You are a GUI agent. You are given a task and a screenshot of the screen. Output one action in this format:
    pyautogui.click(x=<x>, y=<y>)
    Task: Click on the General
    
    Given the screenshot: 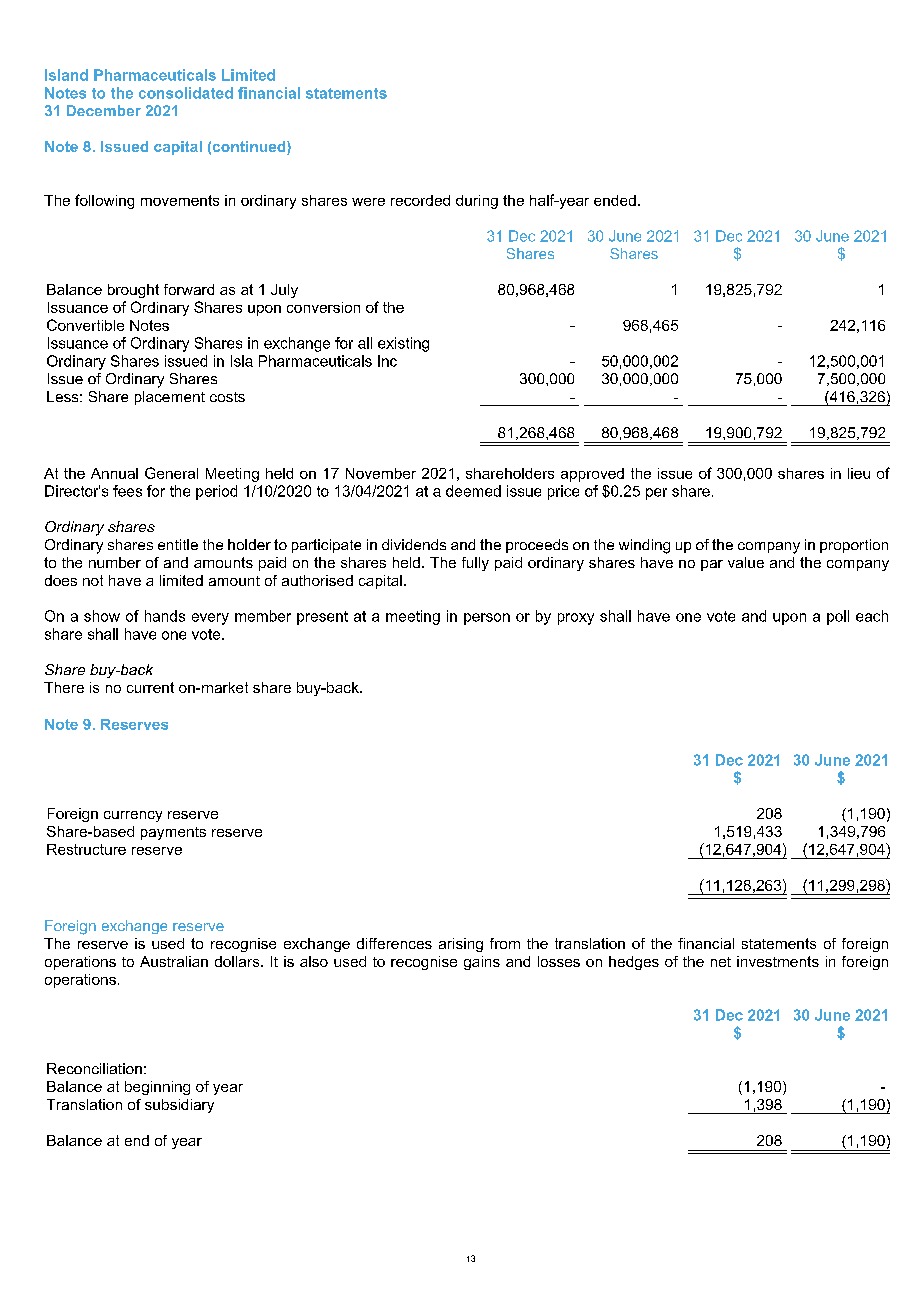 What is the action you would take?
    pyautogui.click(x=171, y=473)
